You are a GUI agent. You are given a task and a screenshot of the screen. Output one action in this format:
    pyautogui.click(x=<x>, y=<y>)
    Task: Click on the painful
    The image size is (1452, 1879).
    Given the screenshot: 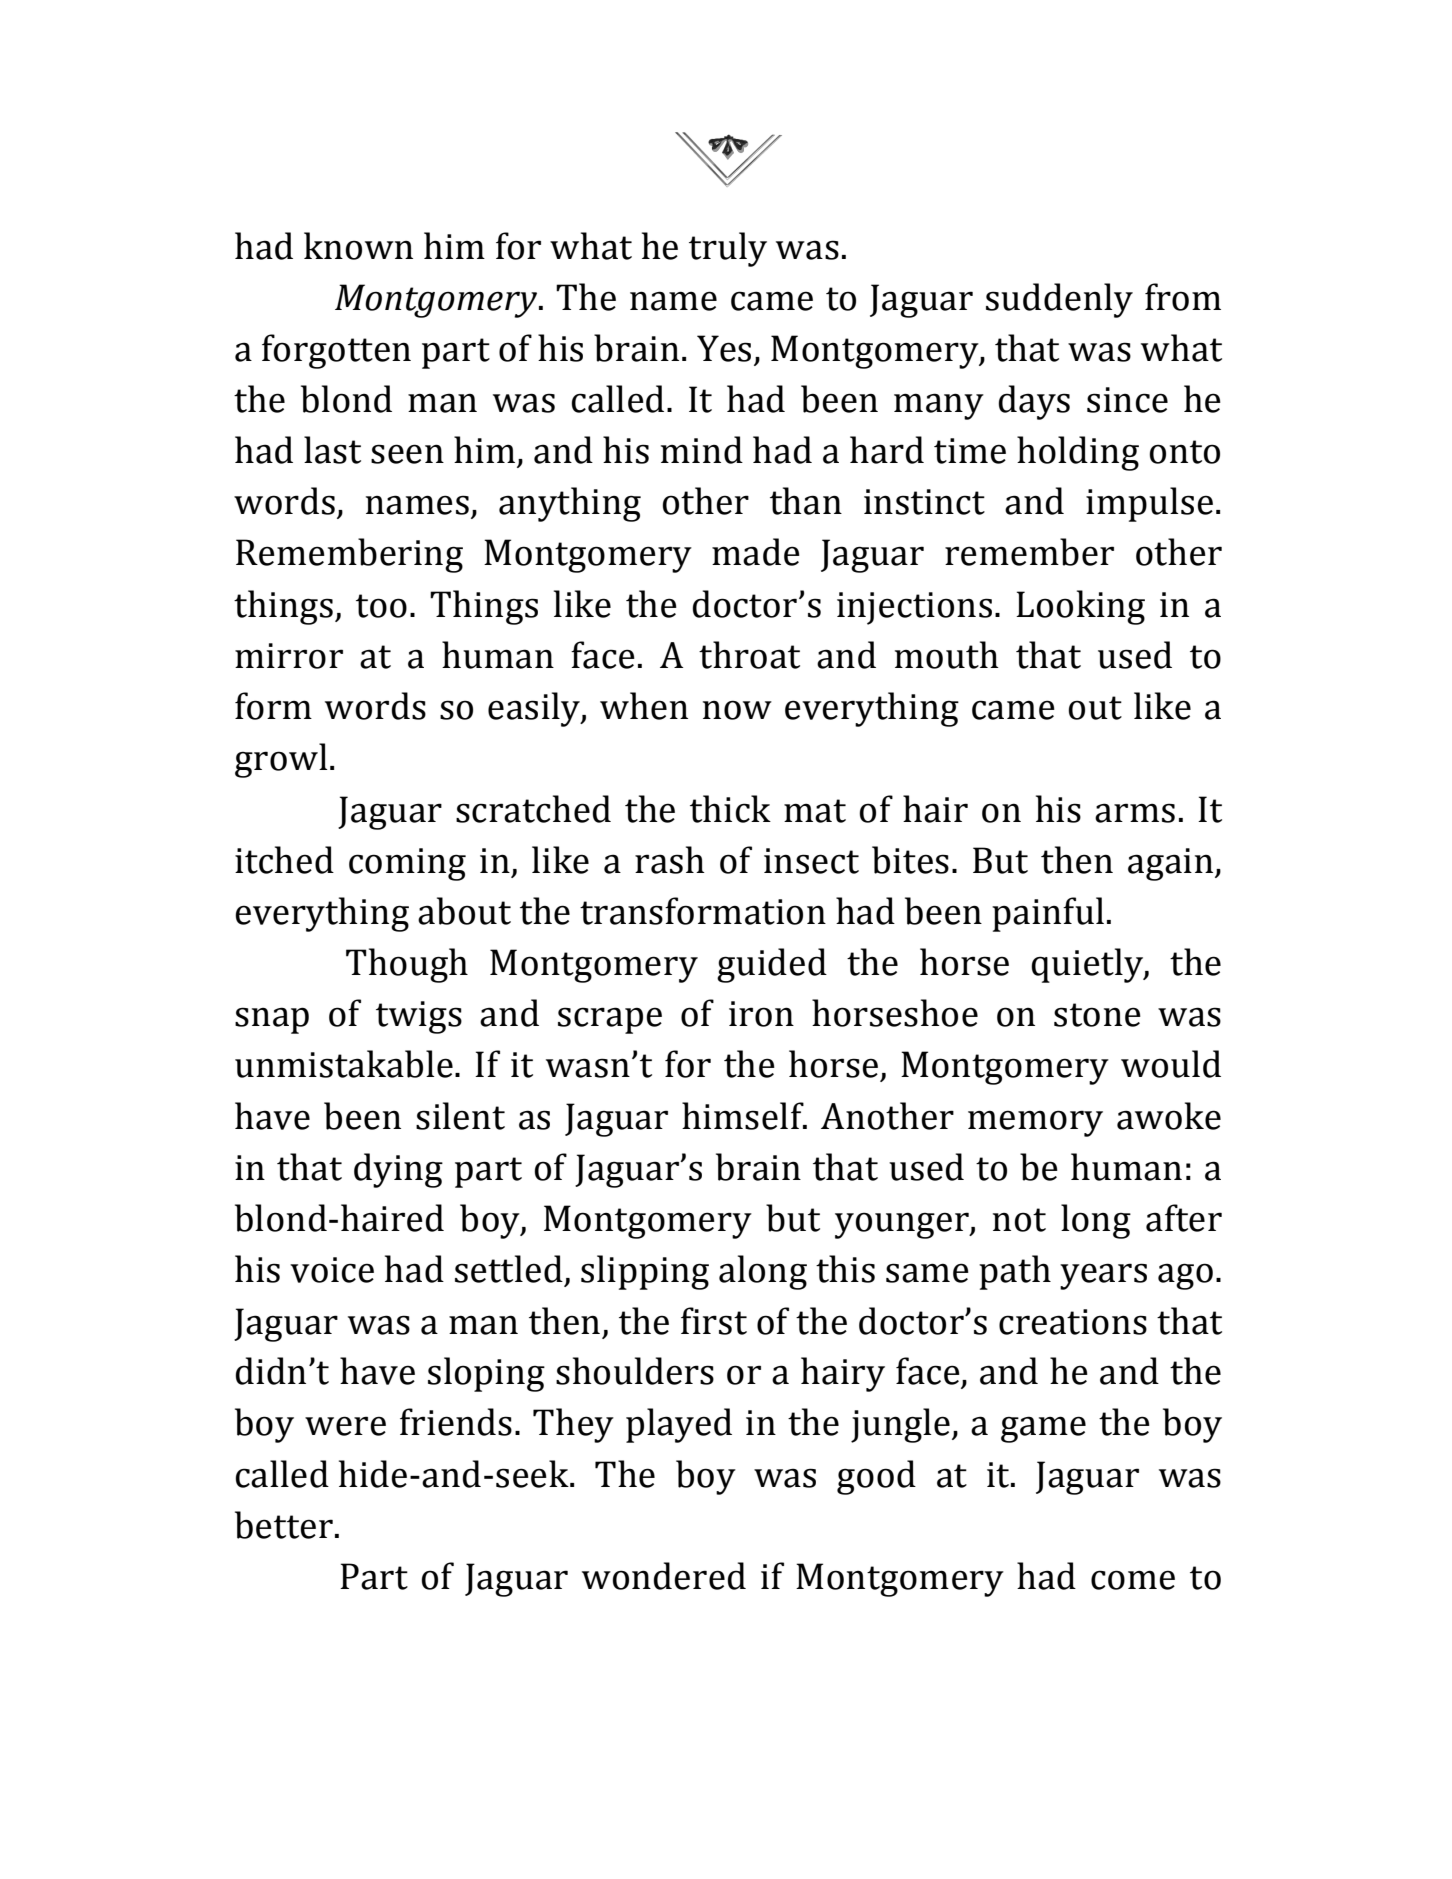 What is the action you would take?
    pyautogui.click(x=1048, y=914)
